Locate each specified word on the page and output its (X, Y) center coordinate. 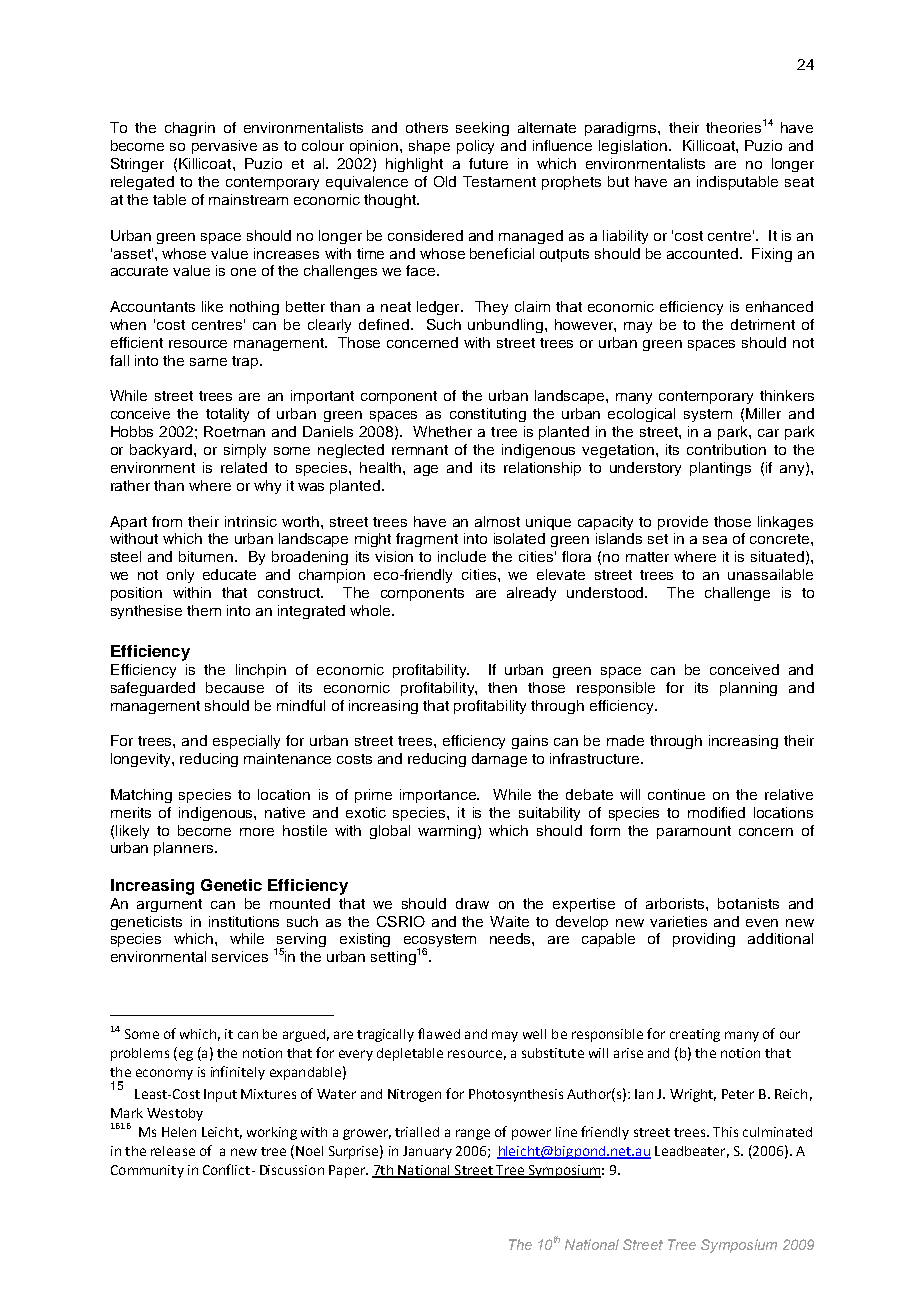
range (473, 1134)
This (725, 1132)
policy (475, 147)
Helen (179, 1132)
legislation (633, 147)
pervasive (224, 147)
